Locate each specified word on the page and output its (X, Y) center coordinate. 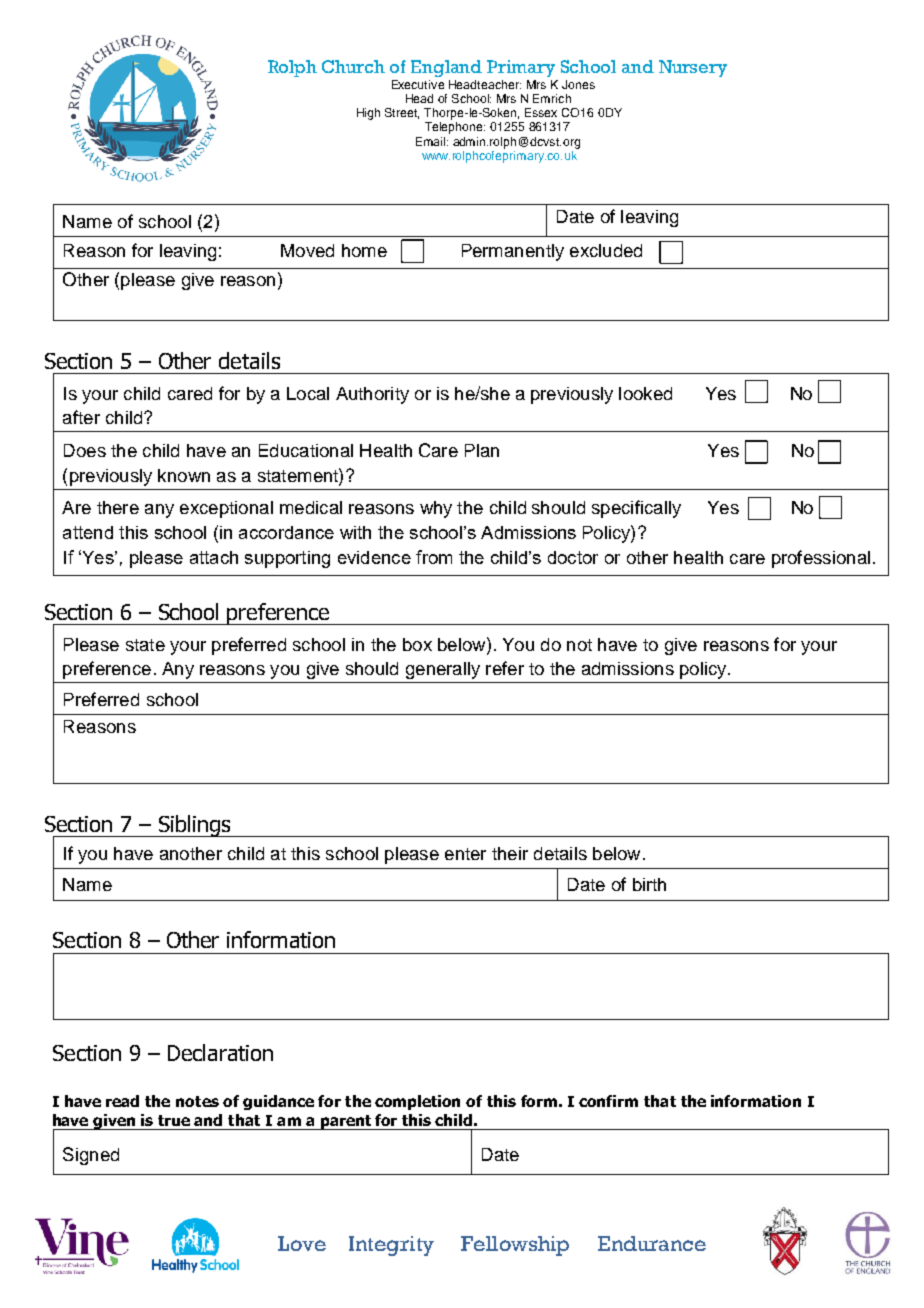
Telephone (455, 128)
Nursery (693, 68)
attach (214, 557)
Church (353, 66)
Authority (372, 395)
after (81, 417)
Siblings (194, 826)
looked (645, 393)
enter (465, 854)
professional (821, 559)
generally (443, 670)
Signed (91, 1156)
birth (649, 884)
